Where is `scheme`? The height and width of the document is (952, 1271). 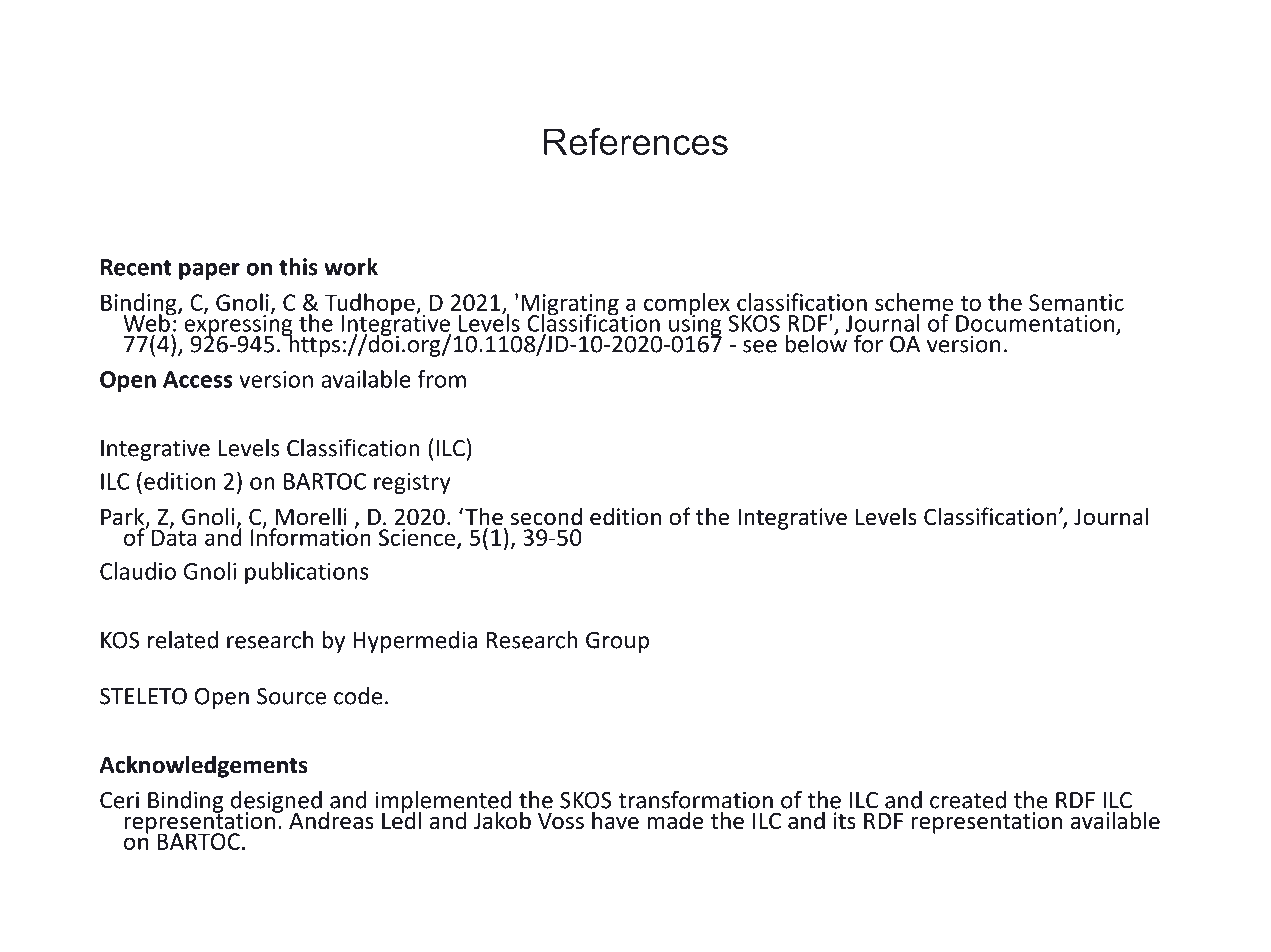
scheme is located at coordinates (914, 302).
